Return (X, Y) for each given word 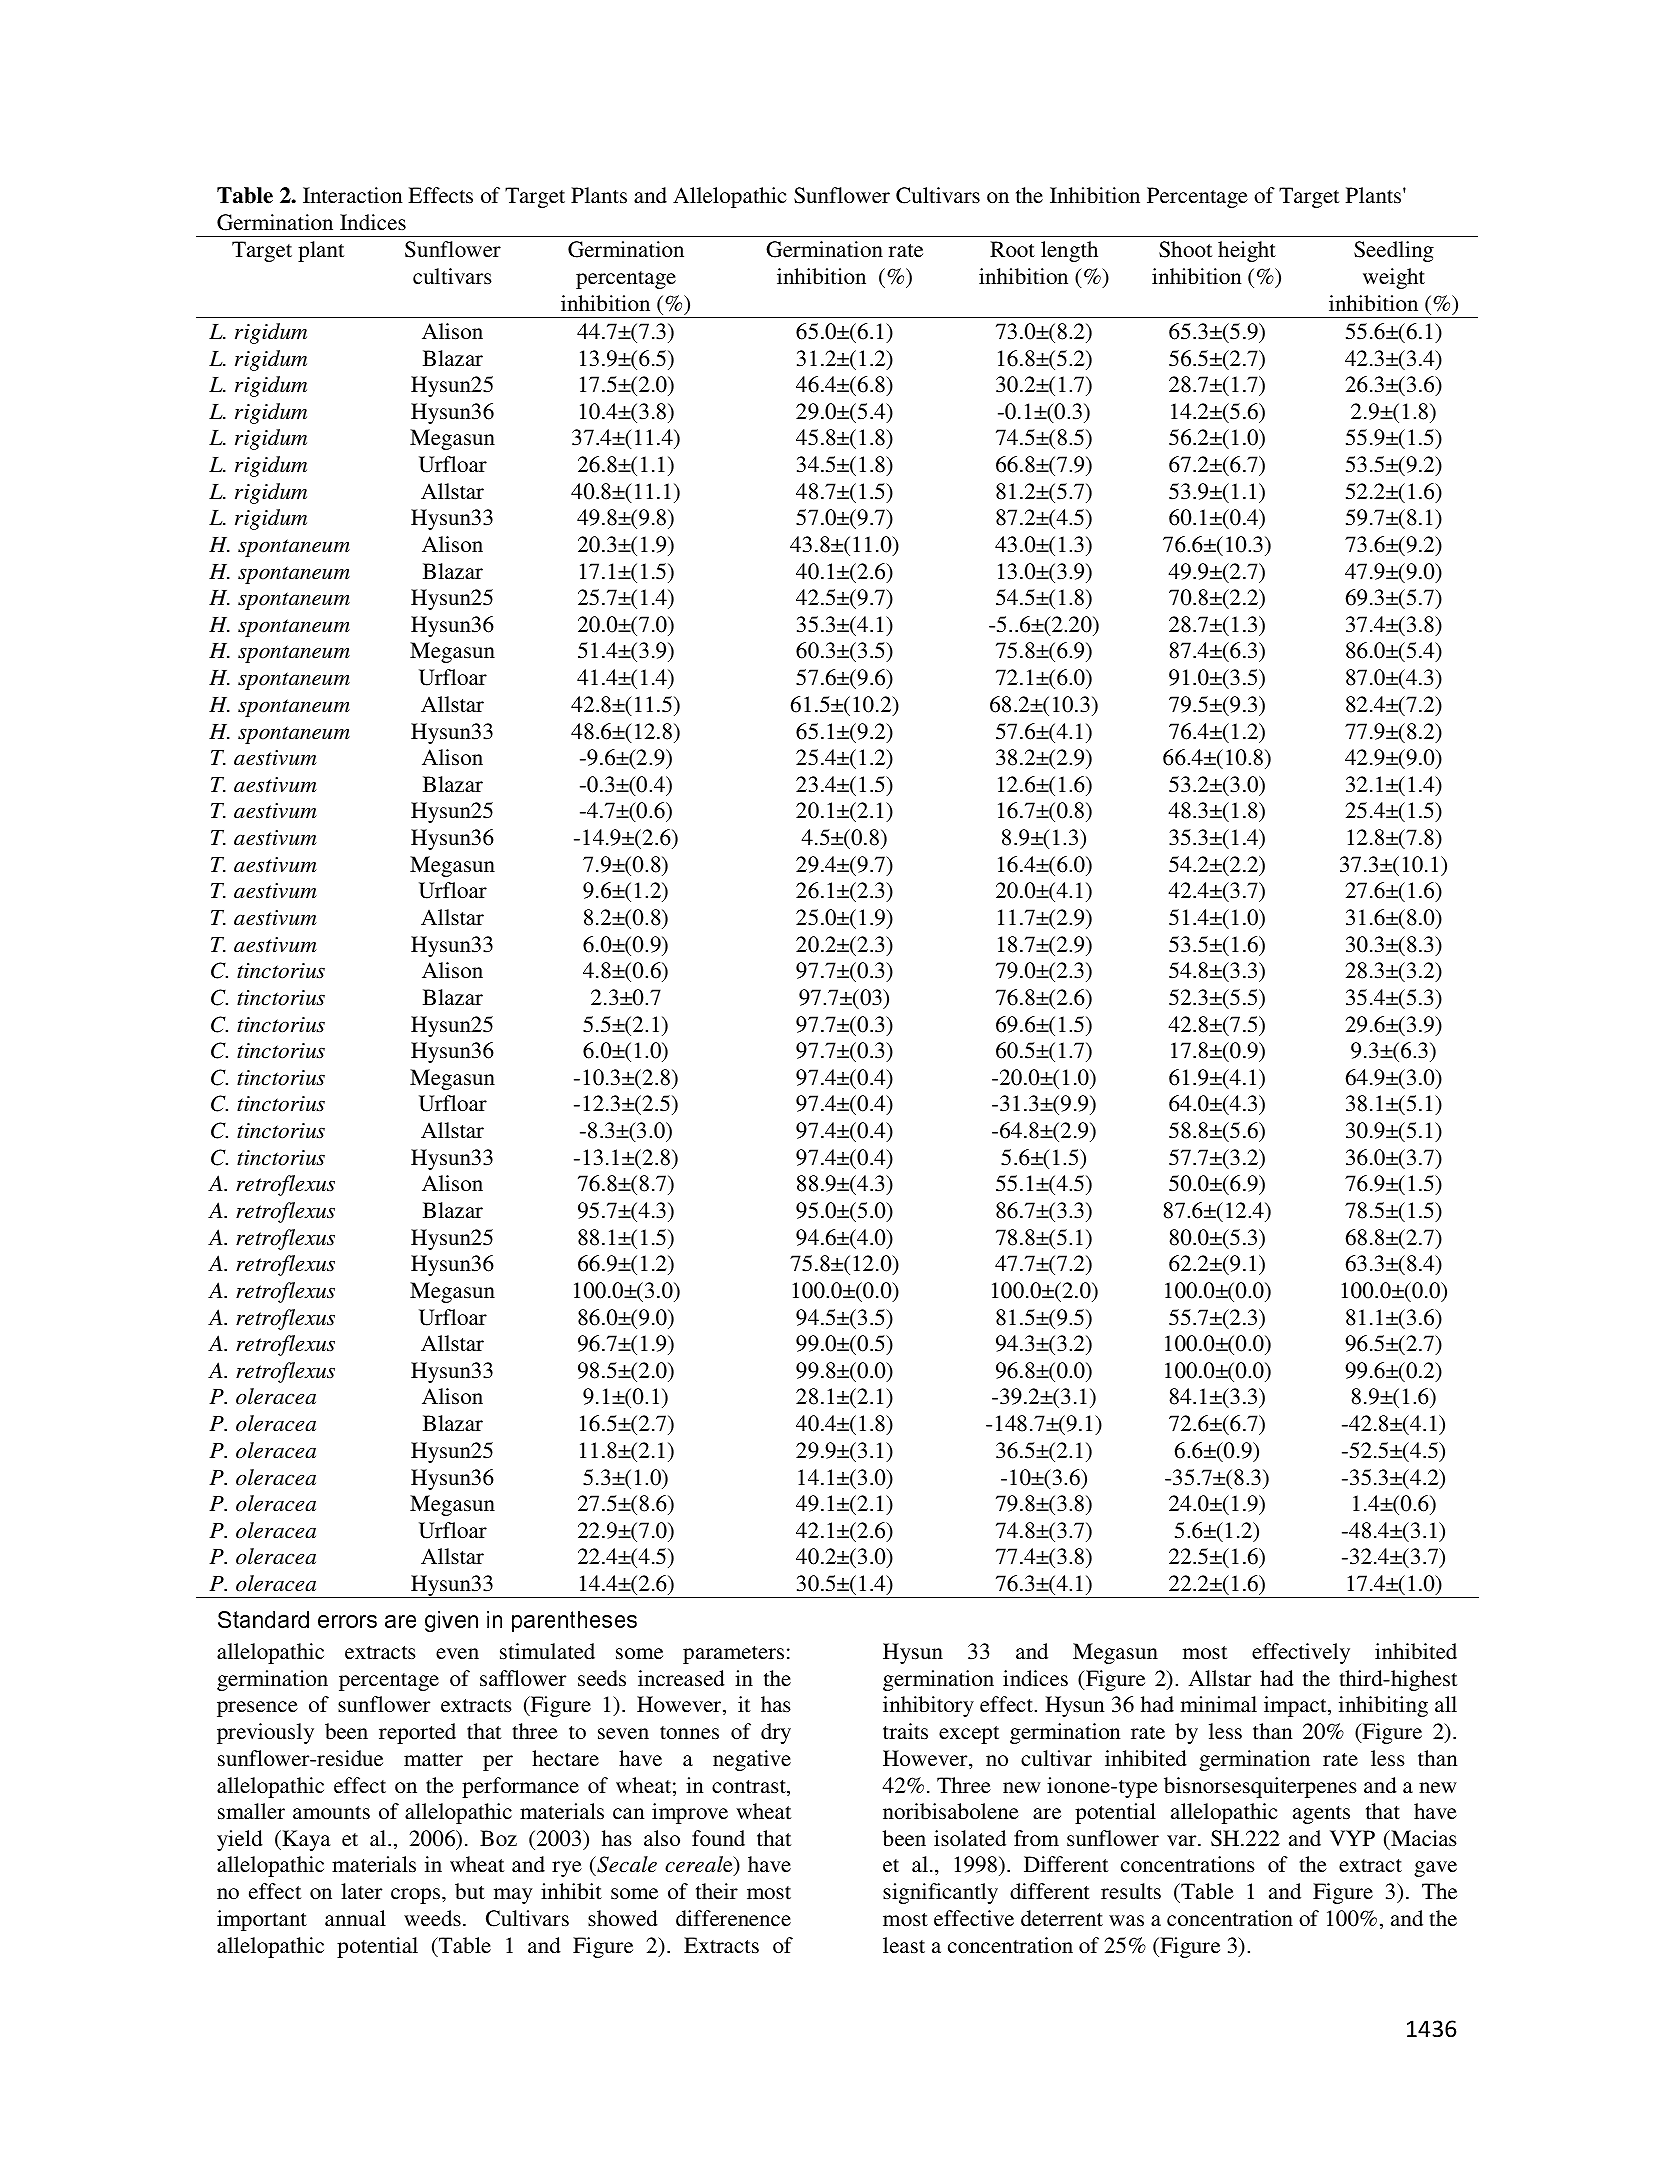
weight (1394, 278)
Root (1012, 249)
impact (1296, 1706)
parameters (733, 1655)
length (1069, 251)
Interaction (352, 195)
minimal (1219, 1704)
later (361, 1891)
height (1247, 251)
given (451, 1621)
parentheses (574, 1621)
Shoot (1185, 249)
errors (347, 1621)
